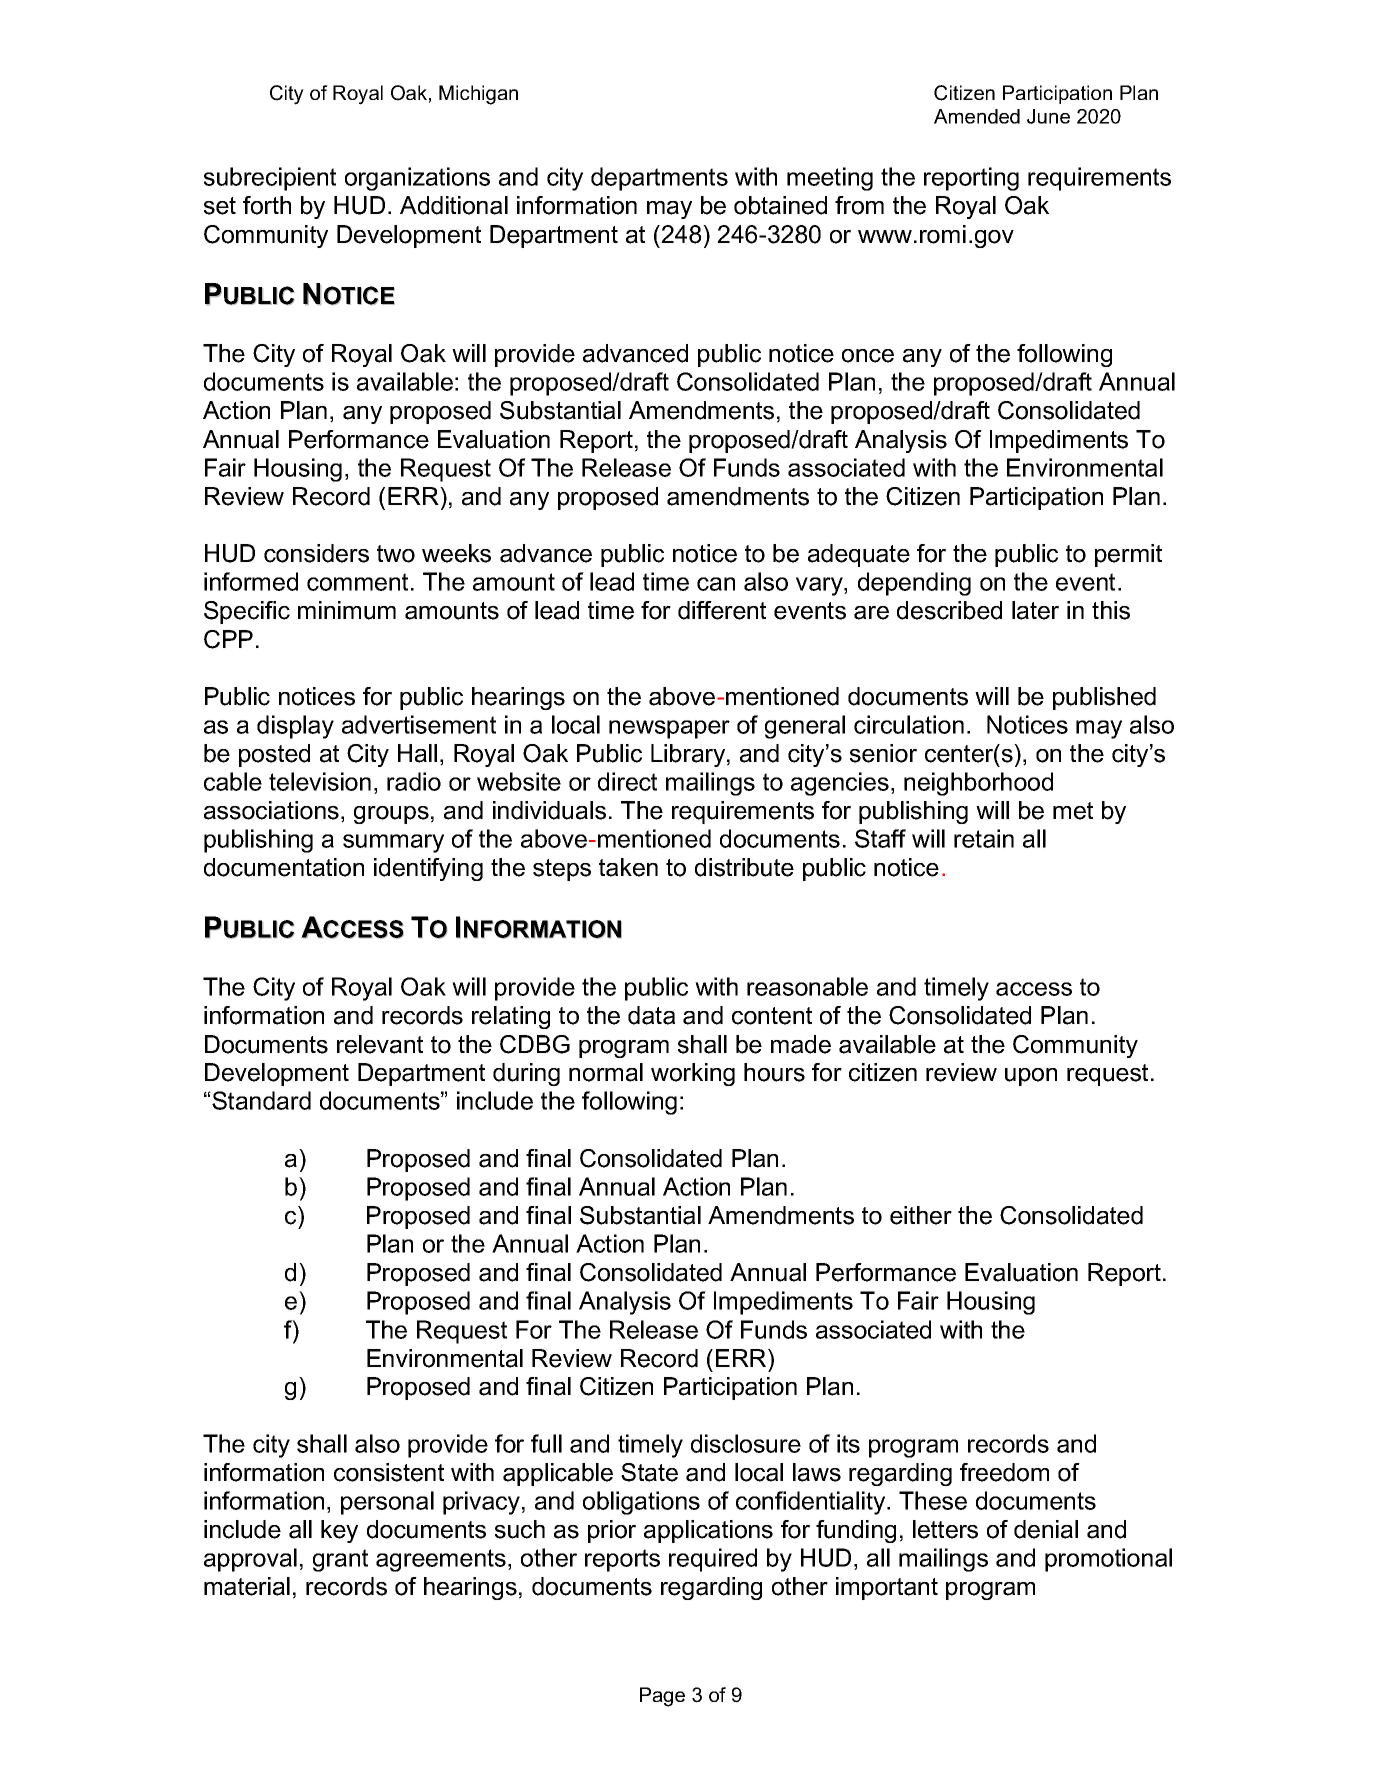  I want to click on Page, so click(662, 1697).
